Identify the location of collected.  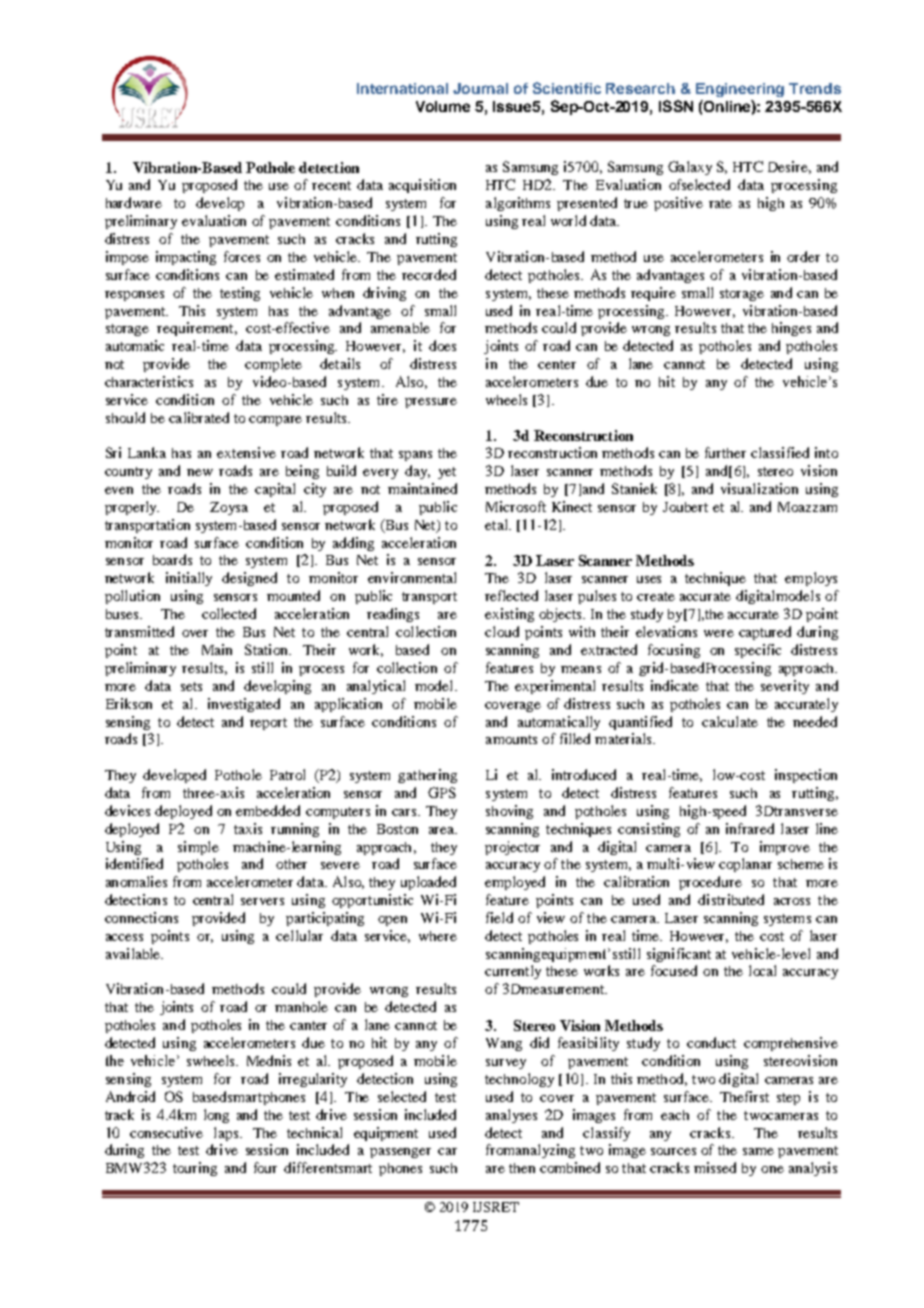
(229, 613).
